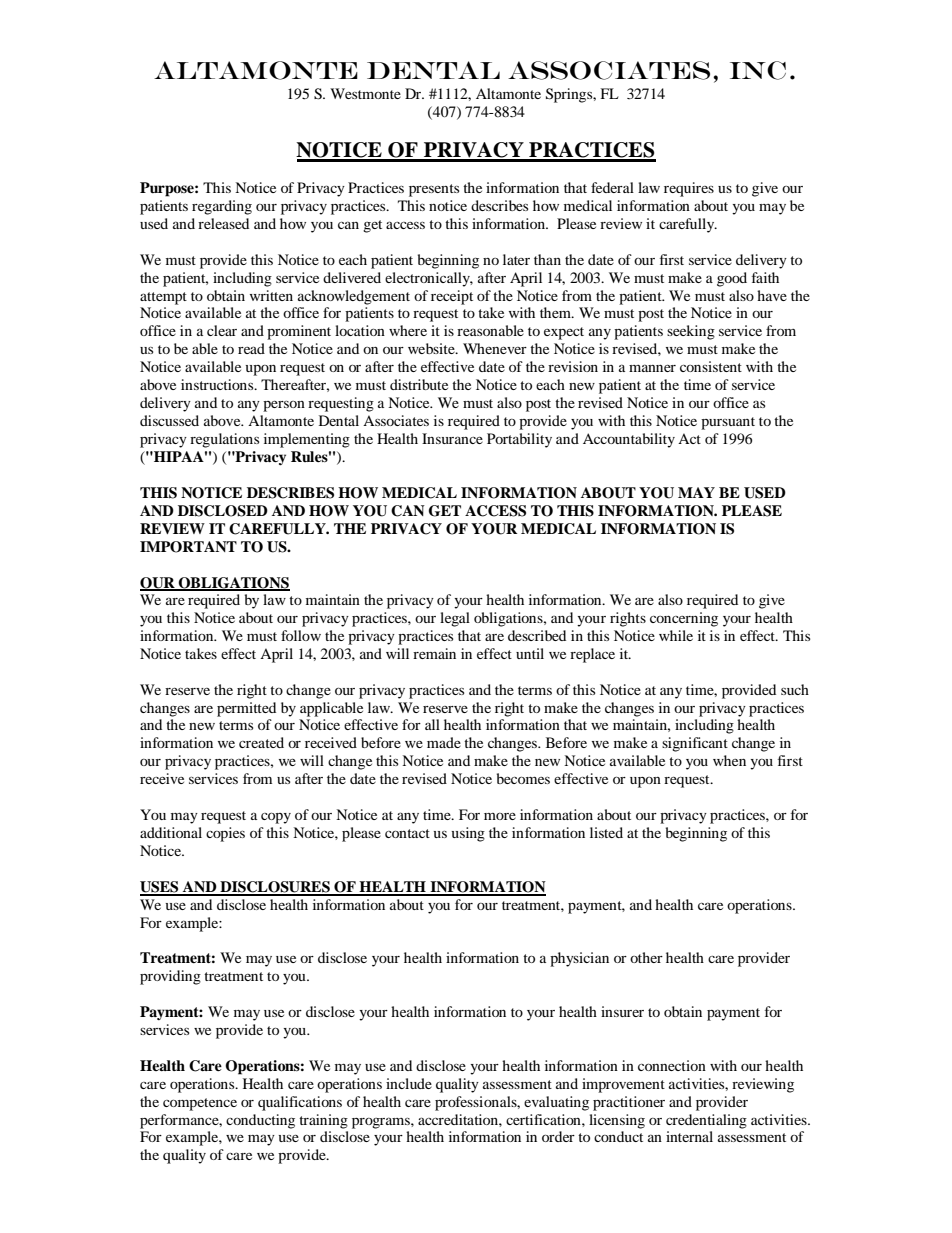 This screenshot has width=952, height=1233. Describe the element at coordinates (200, 1104) in the screenshot. I see `competence` at that location.
